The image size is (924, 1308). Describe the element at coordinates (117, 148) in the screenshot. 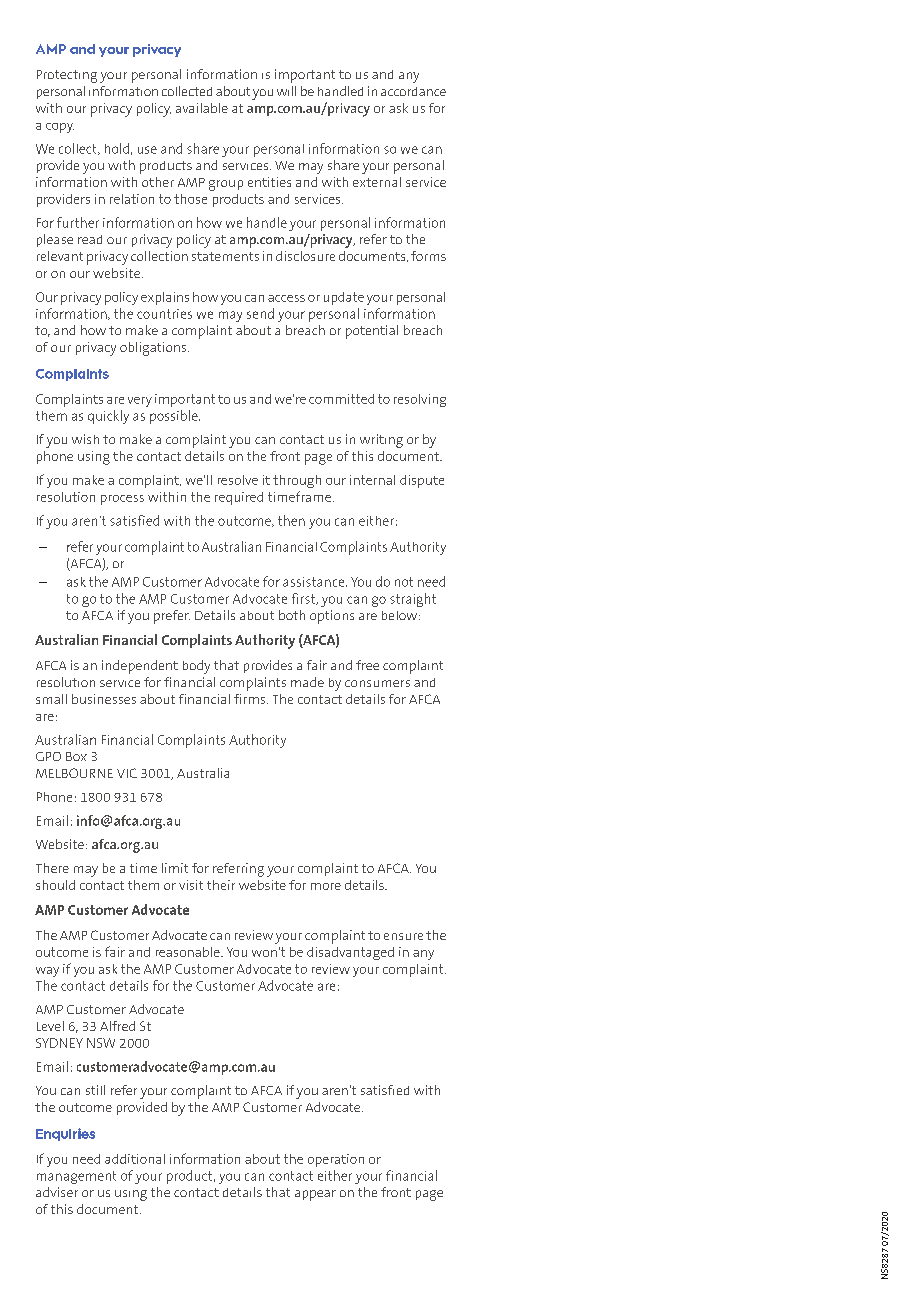

I see `hold` at that location.
